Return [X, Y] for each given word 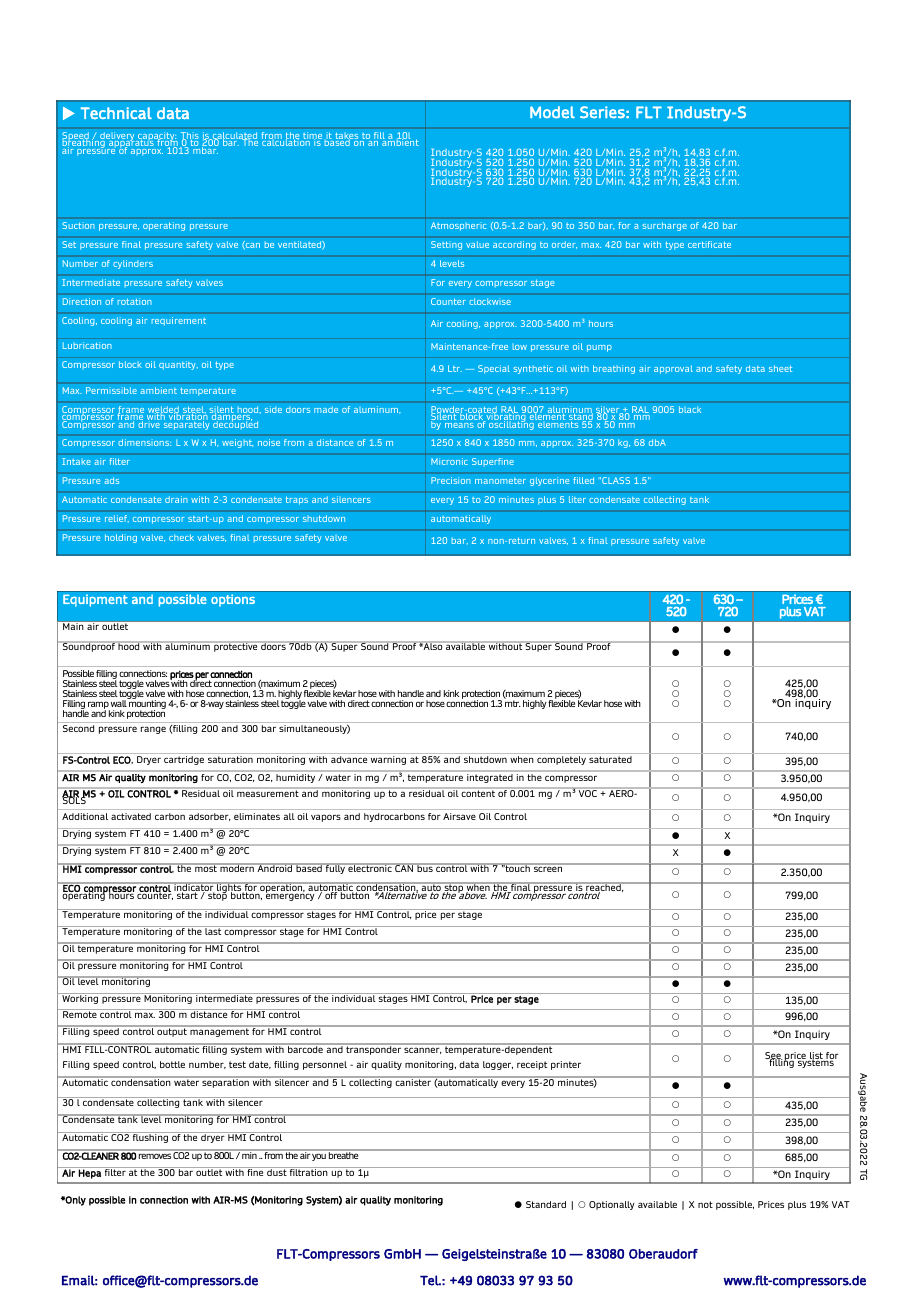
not [705, 1204]
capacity [156, 138]
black [690, 409]
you [319, 1157]
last [213, 930]
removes [155, 1156]
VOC [588, 792]
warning [388, 760]
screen [548, 869]
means [459, 425]
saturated [610, 759]
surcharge [664, 226]
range [153, 730]
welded [164, 411]
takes [347, 137]
